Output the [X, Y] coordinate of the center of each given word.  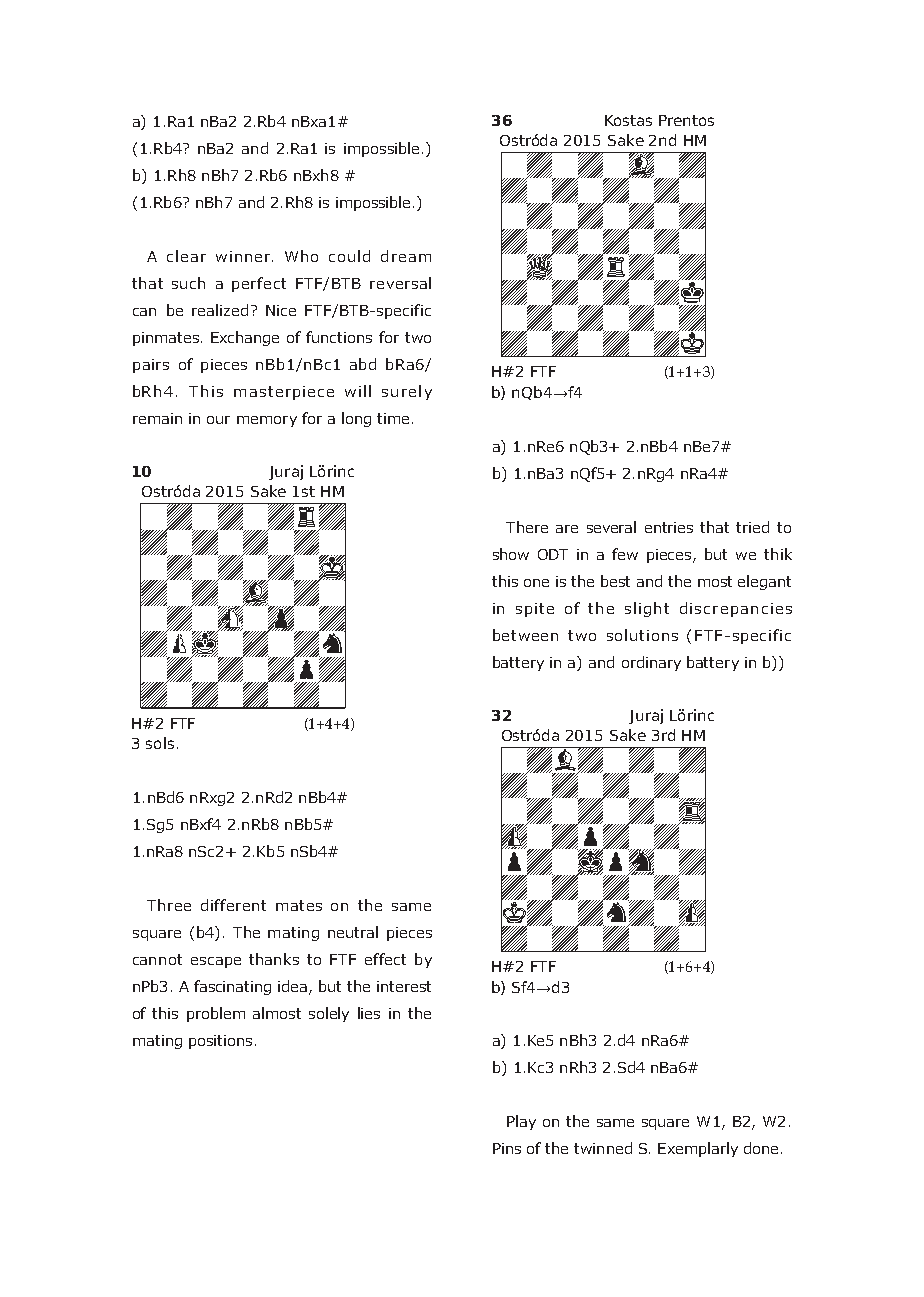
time [393, 418]
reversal [400, 283]
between [525, 635]
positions [220, 1042]
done [761, 1148]
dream [406, 256]
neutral [353, 932]
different [233, 905]
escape [216, 962]
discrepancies [736, 609]
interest [404, 986]
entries [669, 527]
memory [267, 421]
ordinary [651, 663]
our [218, 420]
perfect [259, 284]
